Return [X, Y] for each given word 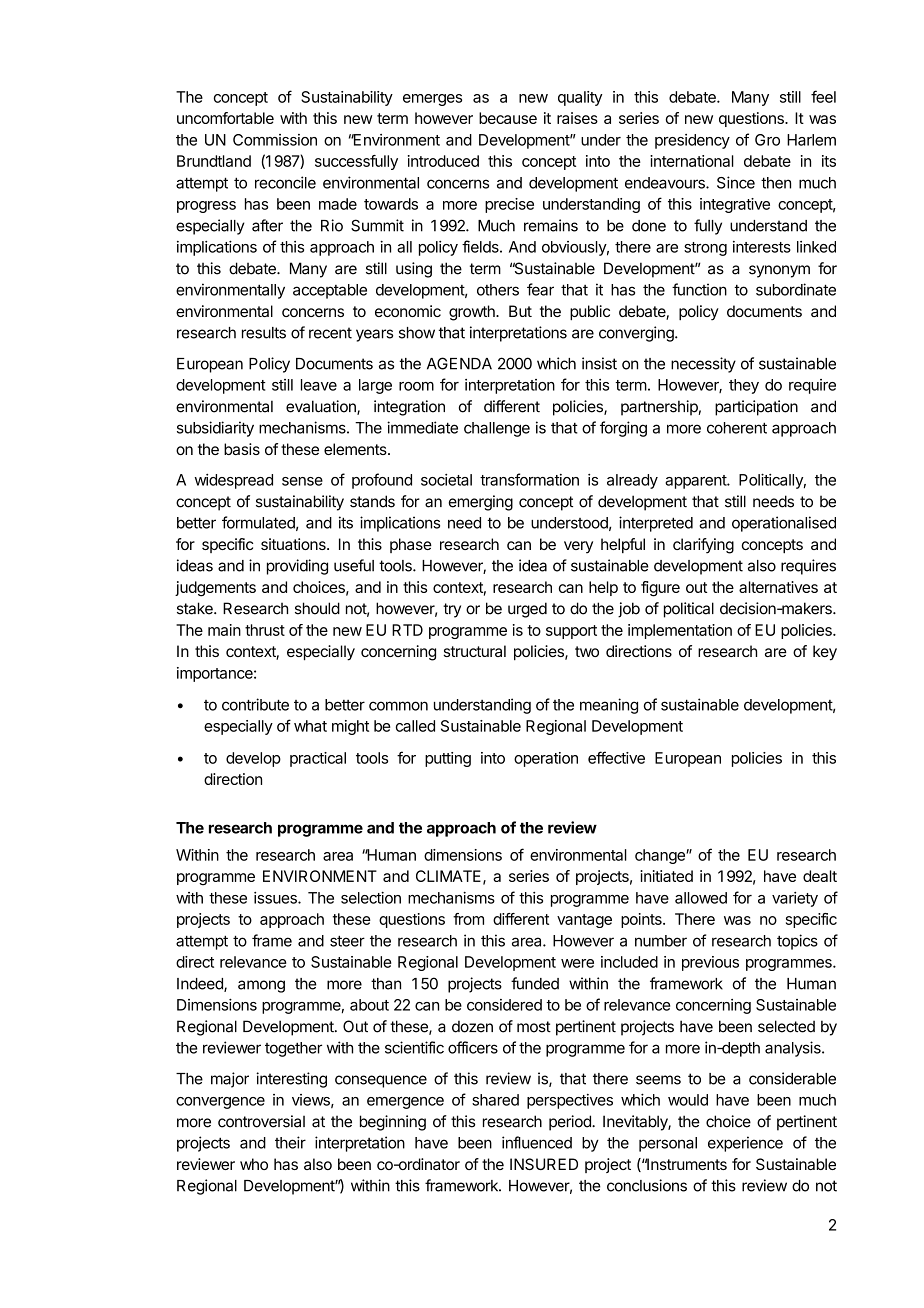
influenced [537, 1142]
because [508, 118]
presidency [692, 141]
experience [745, 1144]
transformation [529, 479]
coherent [737, 428]
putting [448, 759]
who [254, 1164]
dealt [820, 876]
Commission [275, 140]
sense [302, 481]
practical [318, 759]
